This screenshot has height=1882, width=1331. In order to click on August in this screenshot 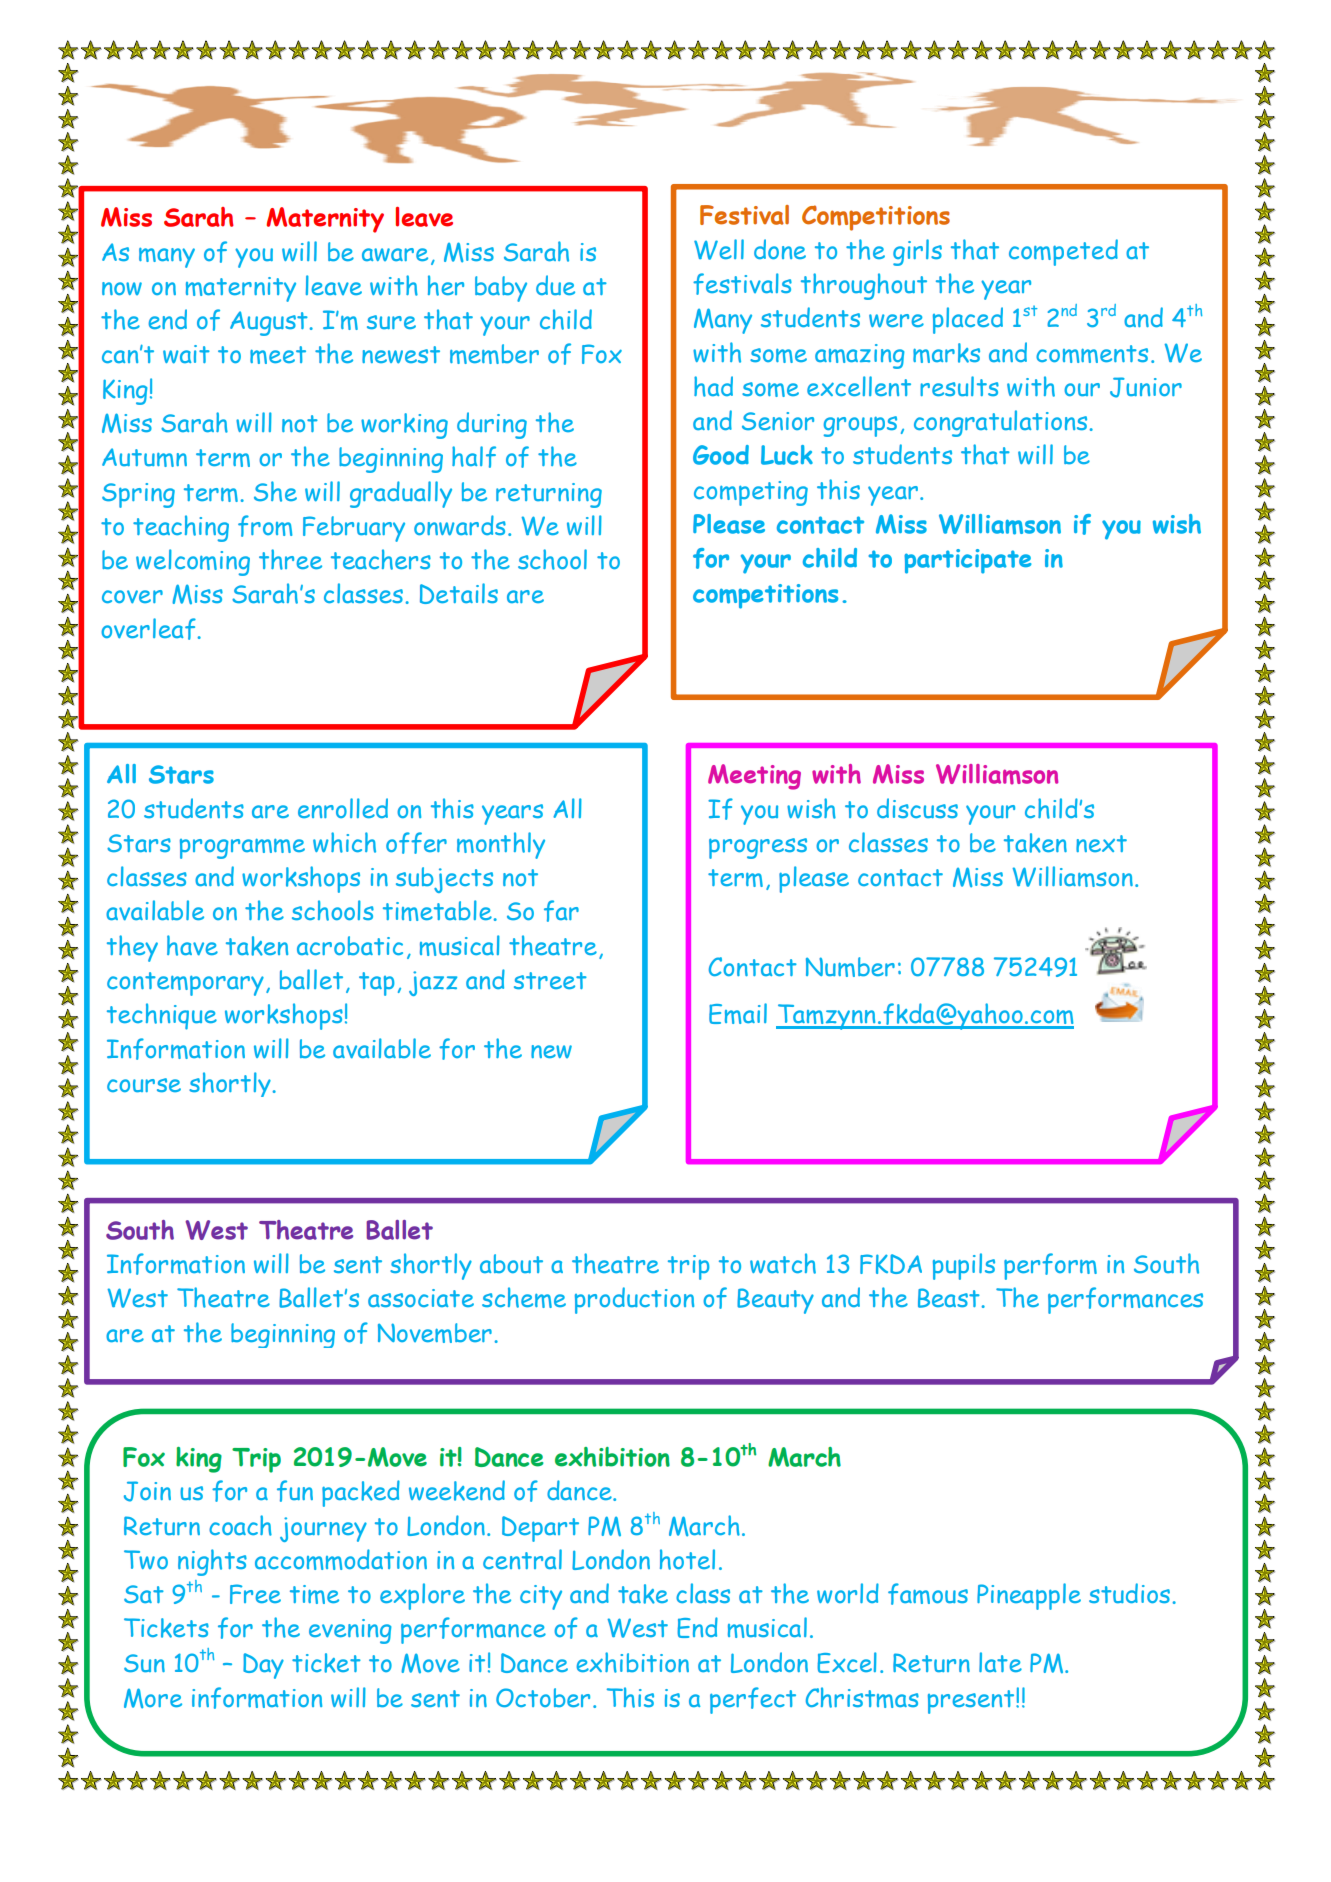, I will do `click(269, 323)`.
